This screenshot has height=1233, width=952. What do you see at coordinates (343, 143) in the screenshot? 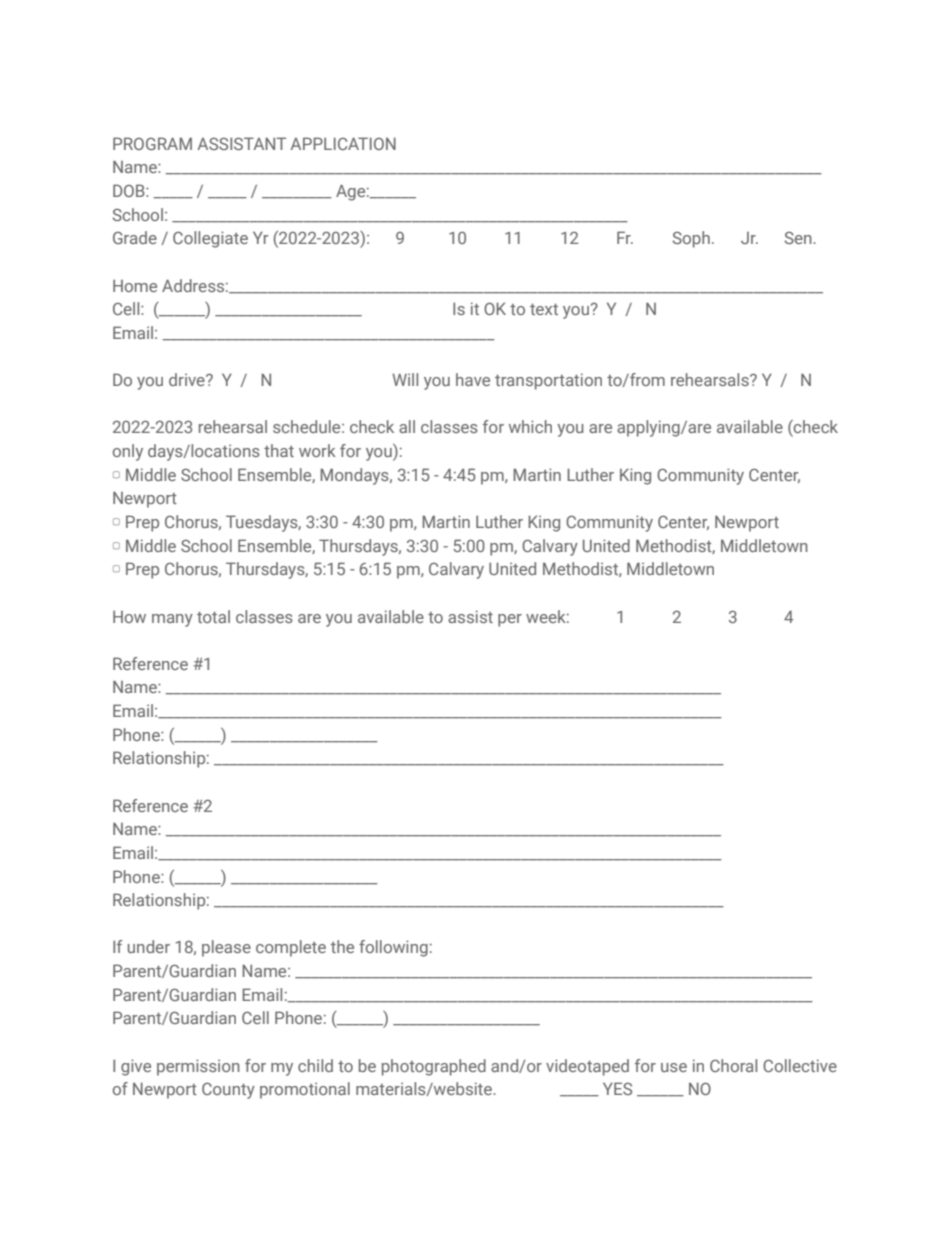
I see `APPLICATION` at bounding box center [343, 143].
